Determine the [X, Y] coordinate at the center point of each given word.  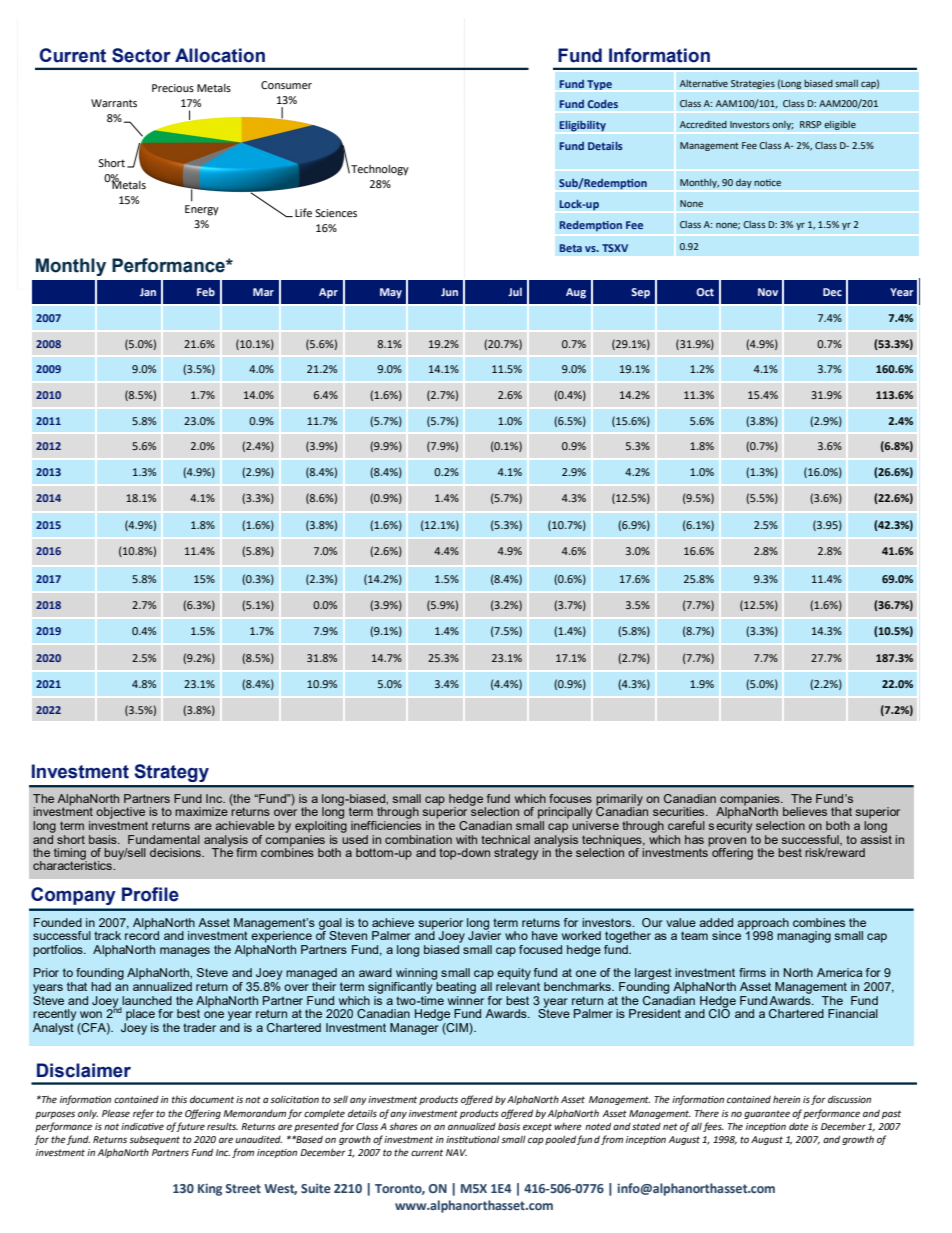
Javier [484, 934]
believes [805, 811]
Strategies [753, 84]
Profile [150, 894]
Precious [173, 88]
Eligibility [583, 126]
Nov [768, 292]
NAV [456, 1152]
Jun [449, 292]
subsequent [154, 1140]
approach [763, 924]
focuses [570, 798]
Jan [148, 292]
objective [120, 813]
